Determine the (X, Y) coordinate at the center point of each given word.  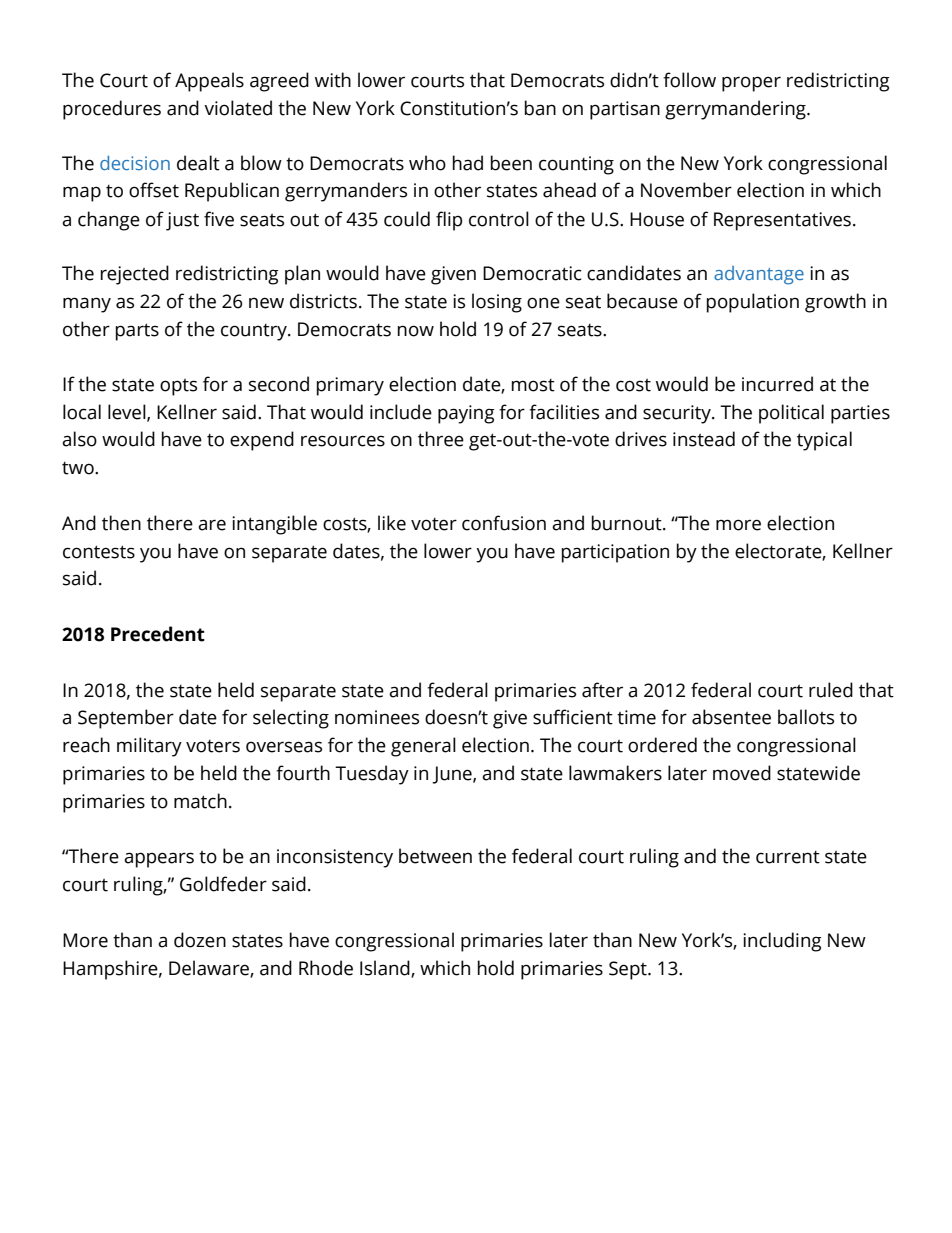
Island (386, 968)
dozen (200, 940)
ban (540, 108)
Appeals (209, 82)
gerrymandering (736, 110)
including (782, 942)
